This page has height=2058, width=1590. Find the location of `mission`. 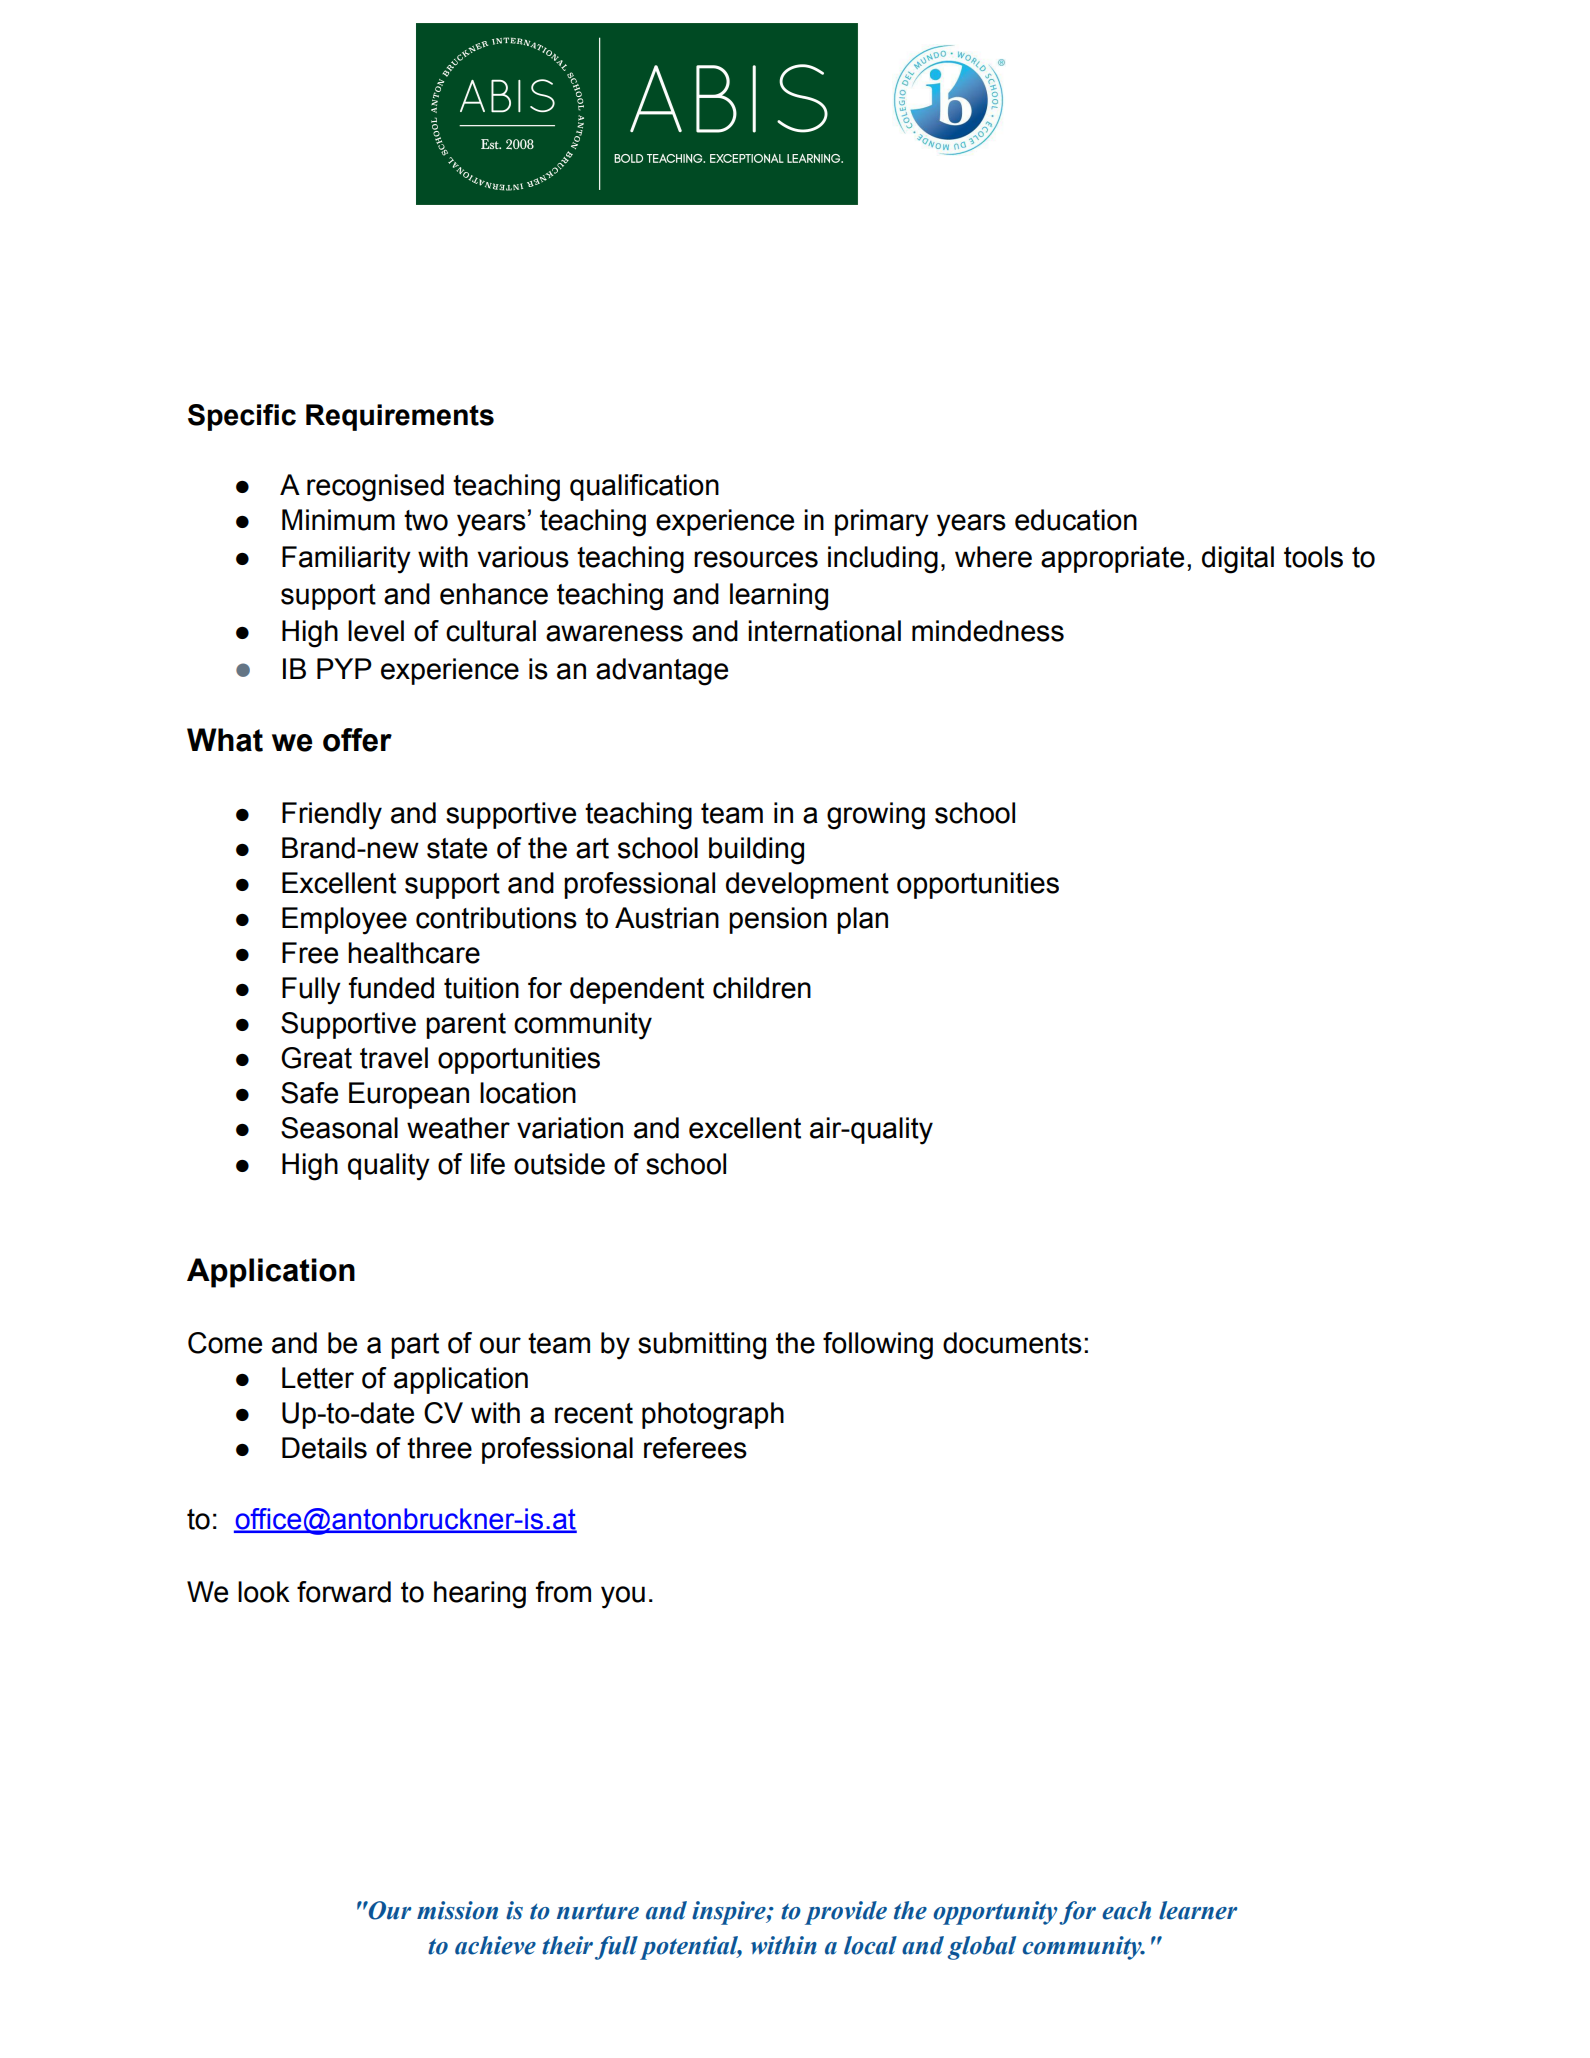

mission is located at coordinates (457, 1910).
